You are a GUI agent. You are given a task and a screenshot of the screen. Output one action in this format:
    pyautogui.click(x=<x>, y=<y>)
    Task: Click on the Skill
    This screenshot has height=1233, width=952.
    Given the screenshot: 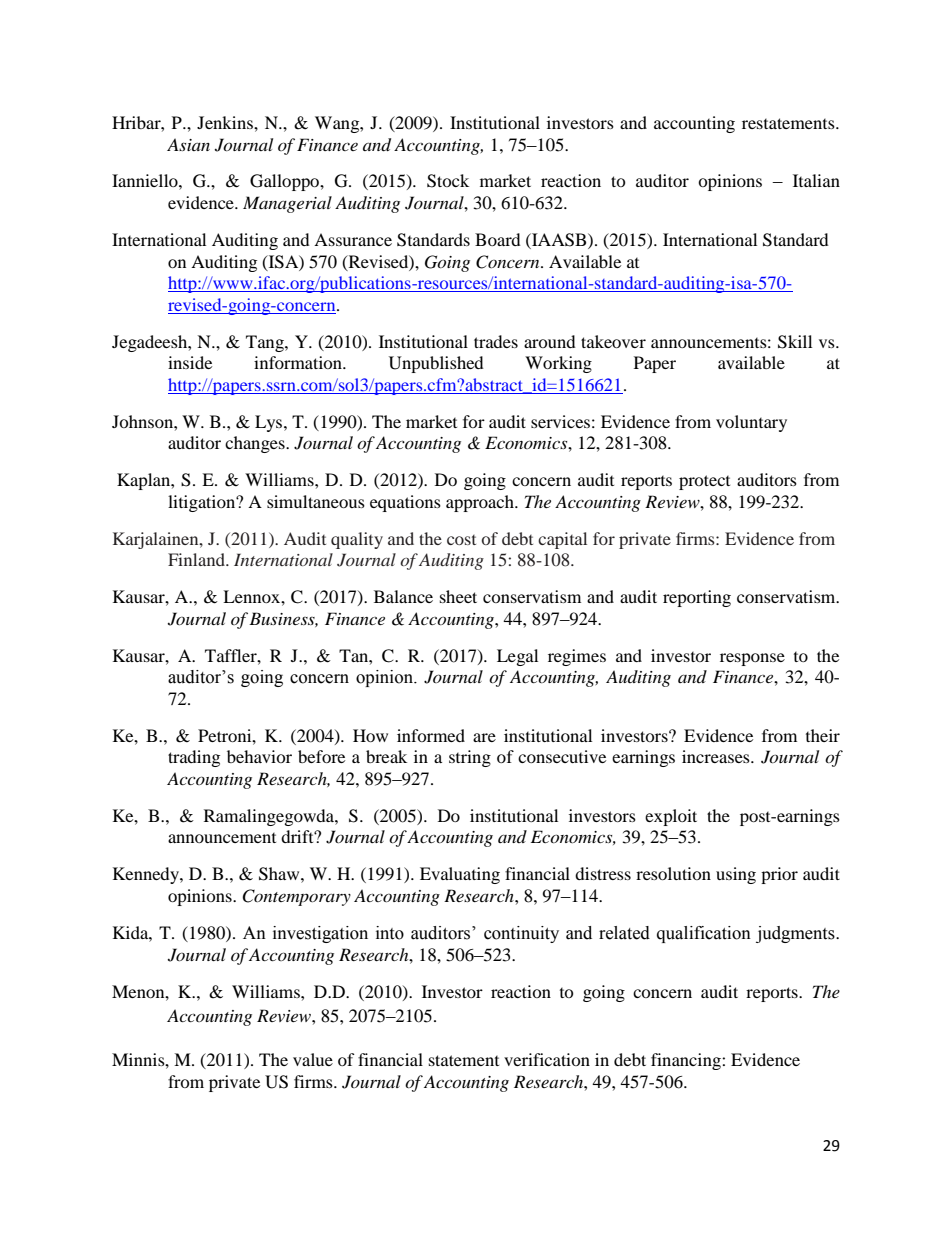 What is the action you would take?
    pyautogui.click(x=795, y=342)
